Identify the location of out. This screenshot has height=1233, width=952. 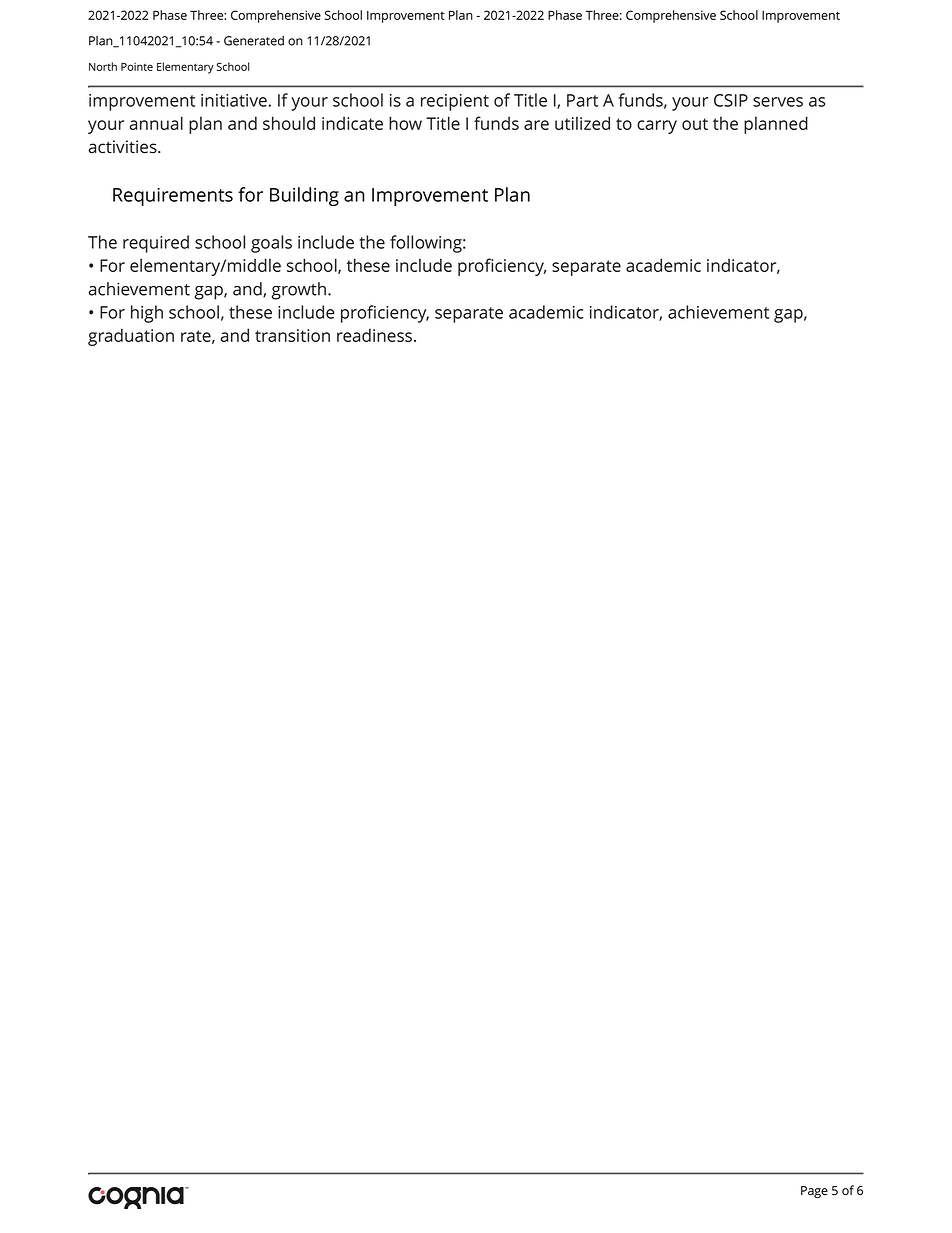
(695, 124).
